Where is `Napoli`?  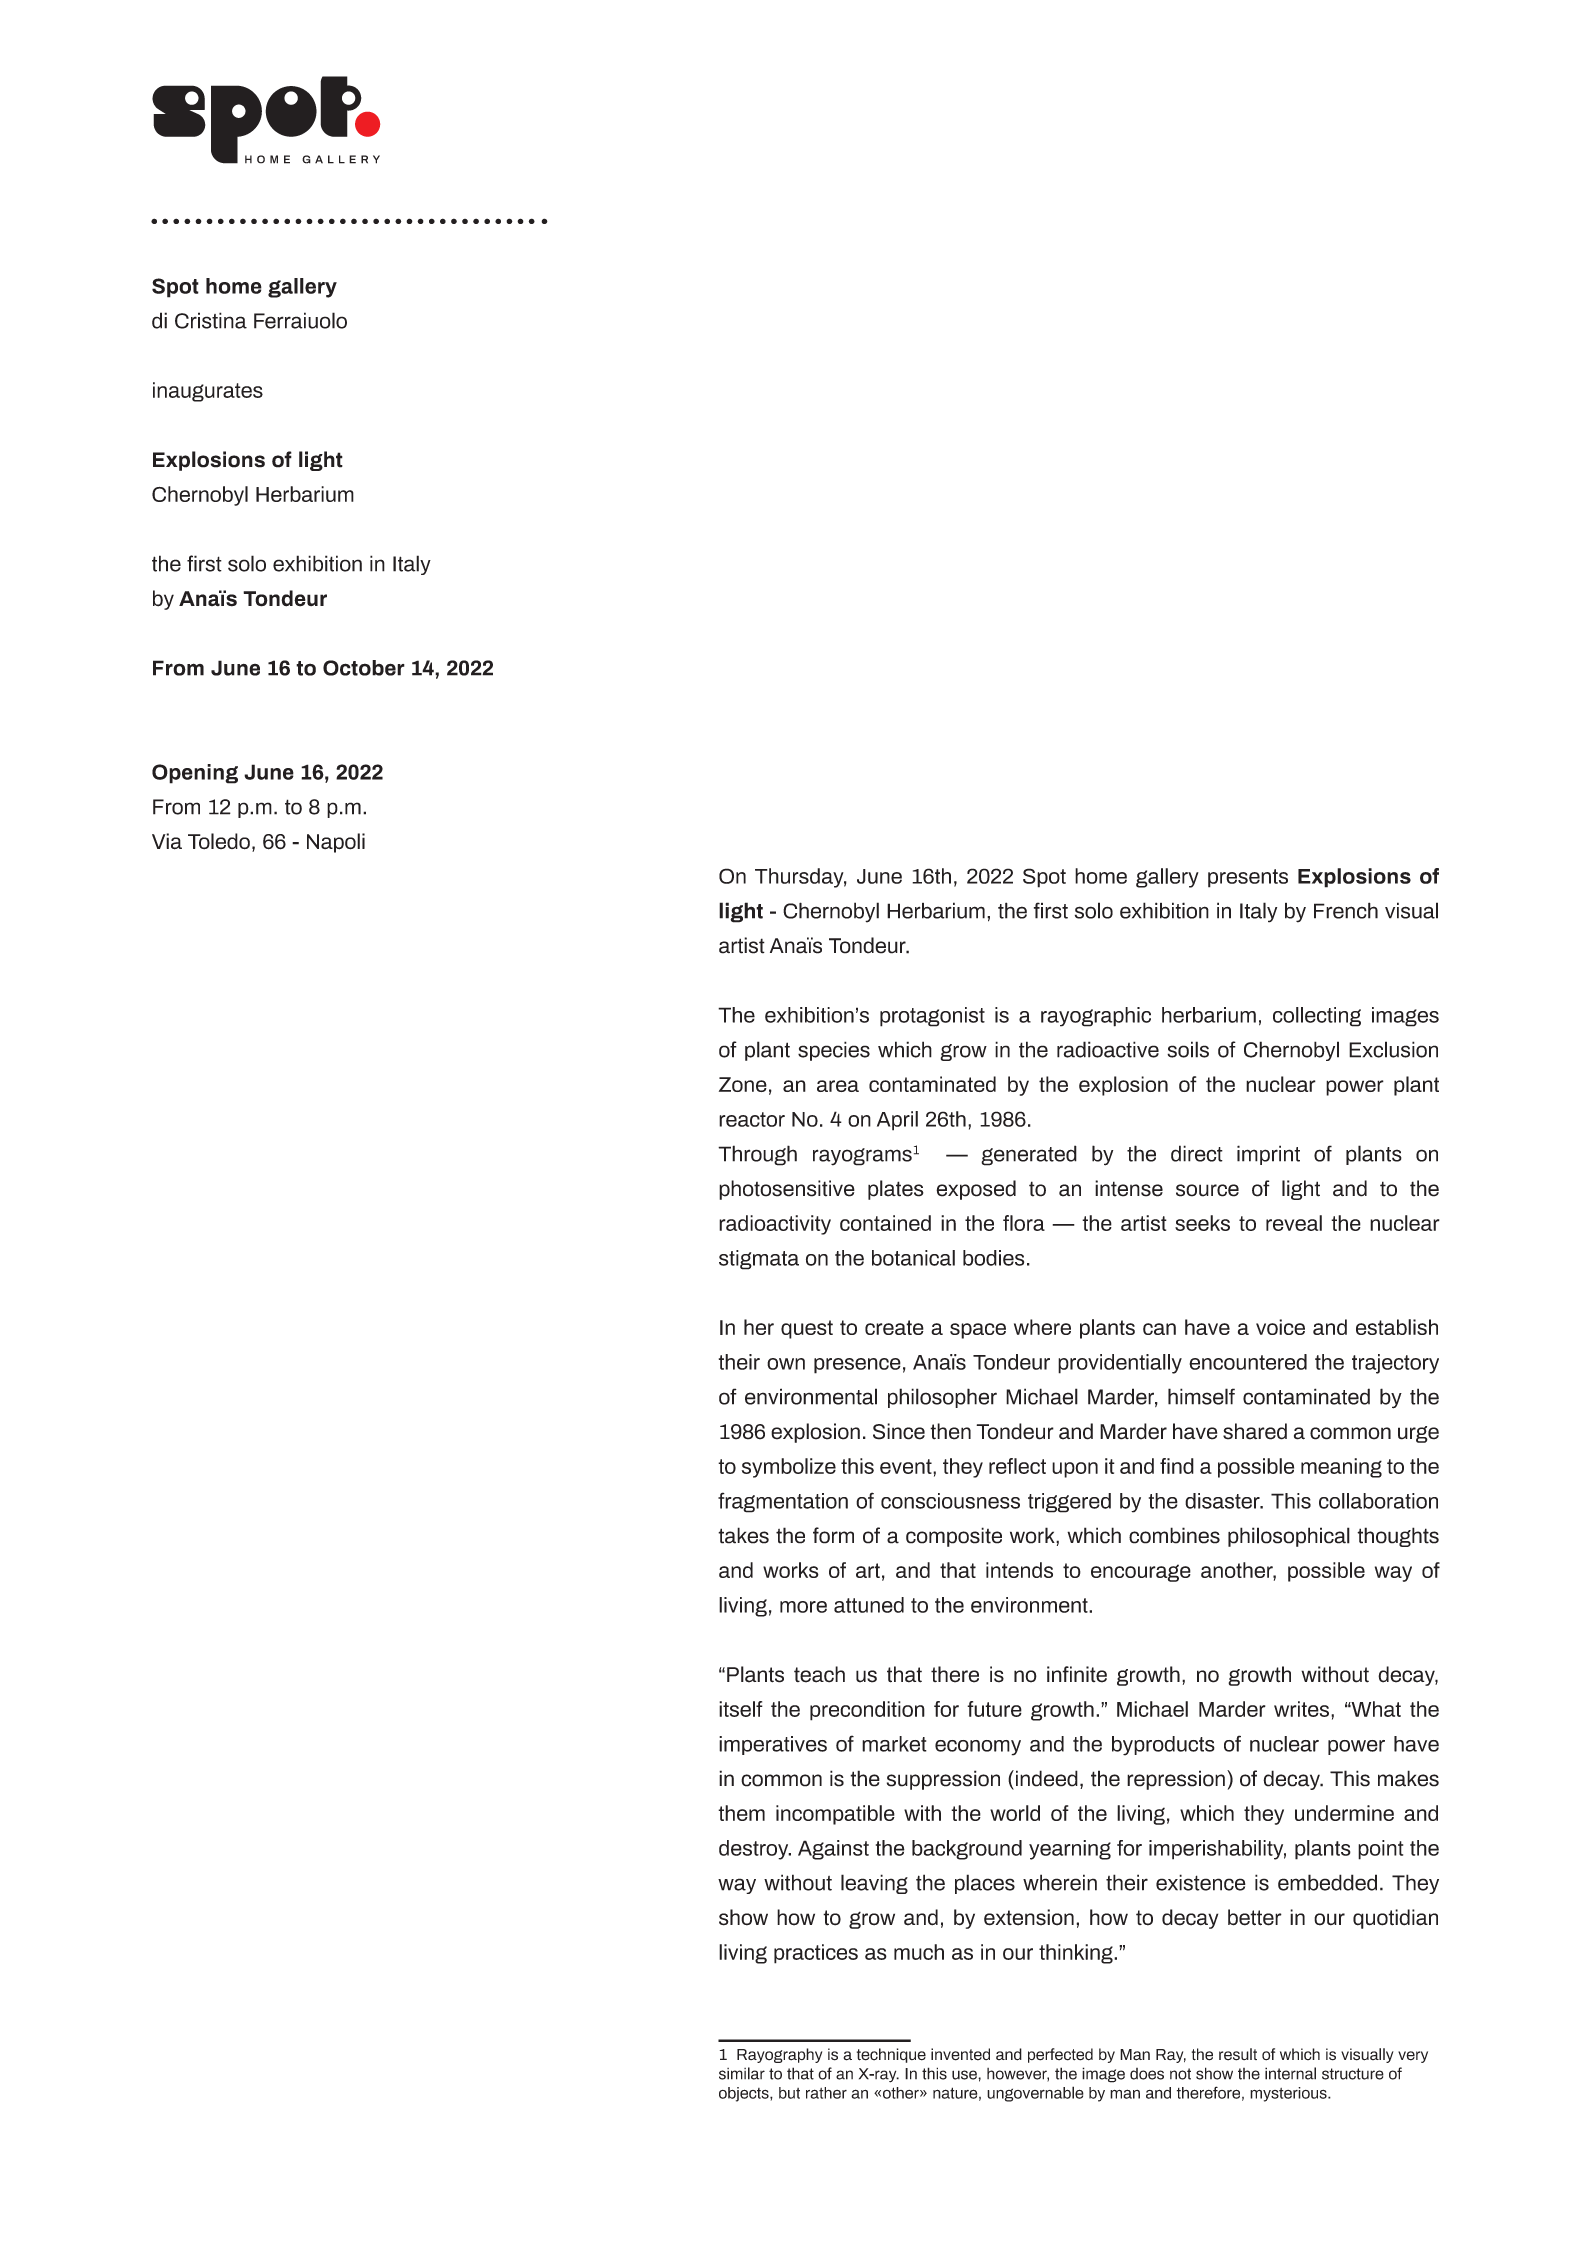 Napoli is located at coordinates (336, 843).
